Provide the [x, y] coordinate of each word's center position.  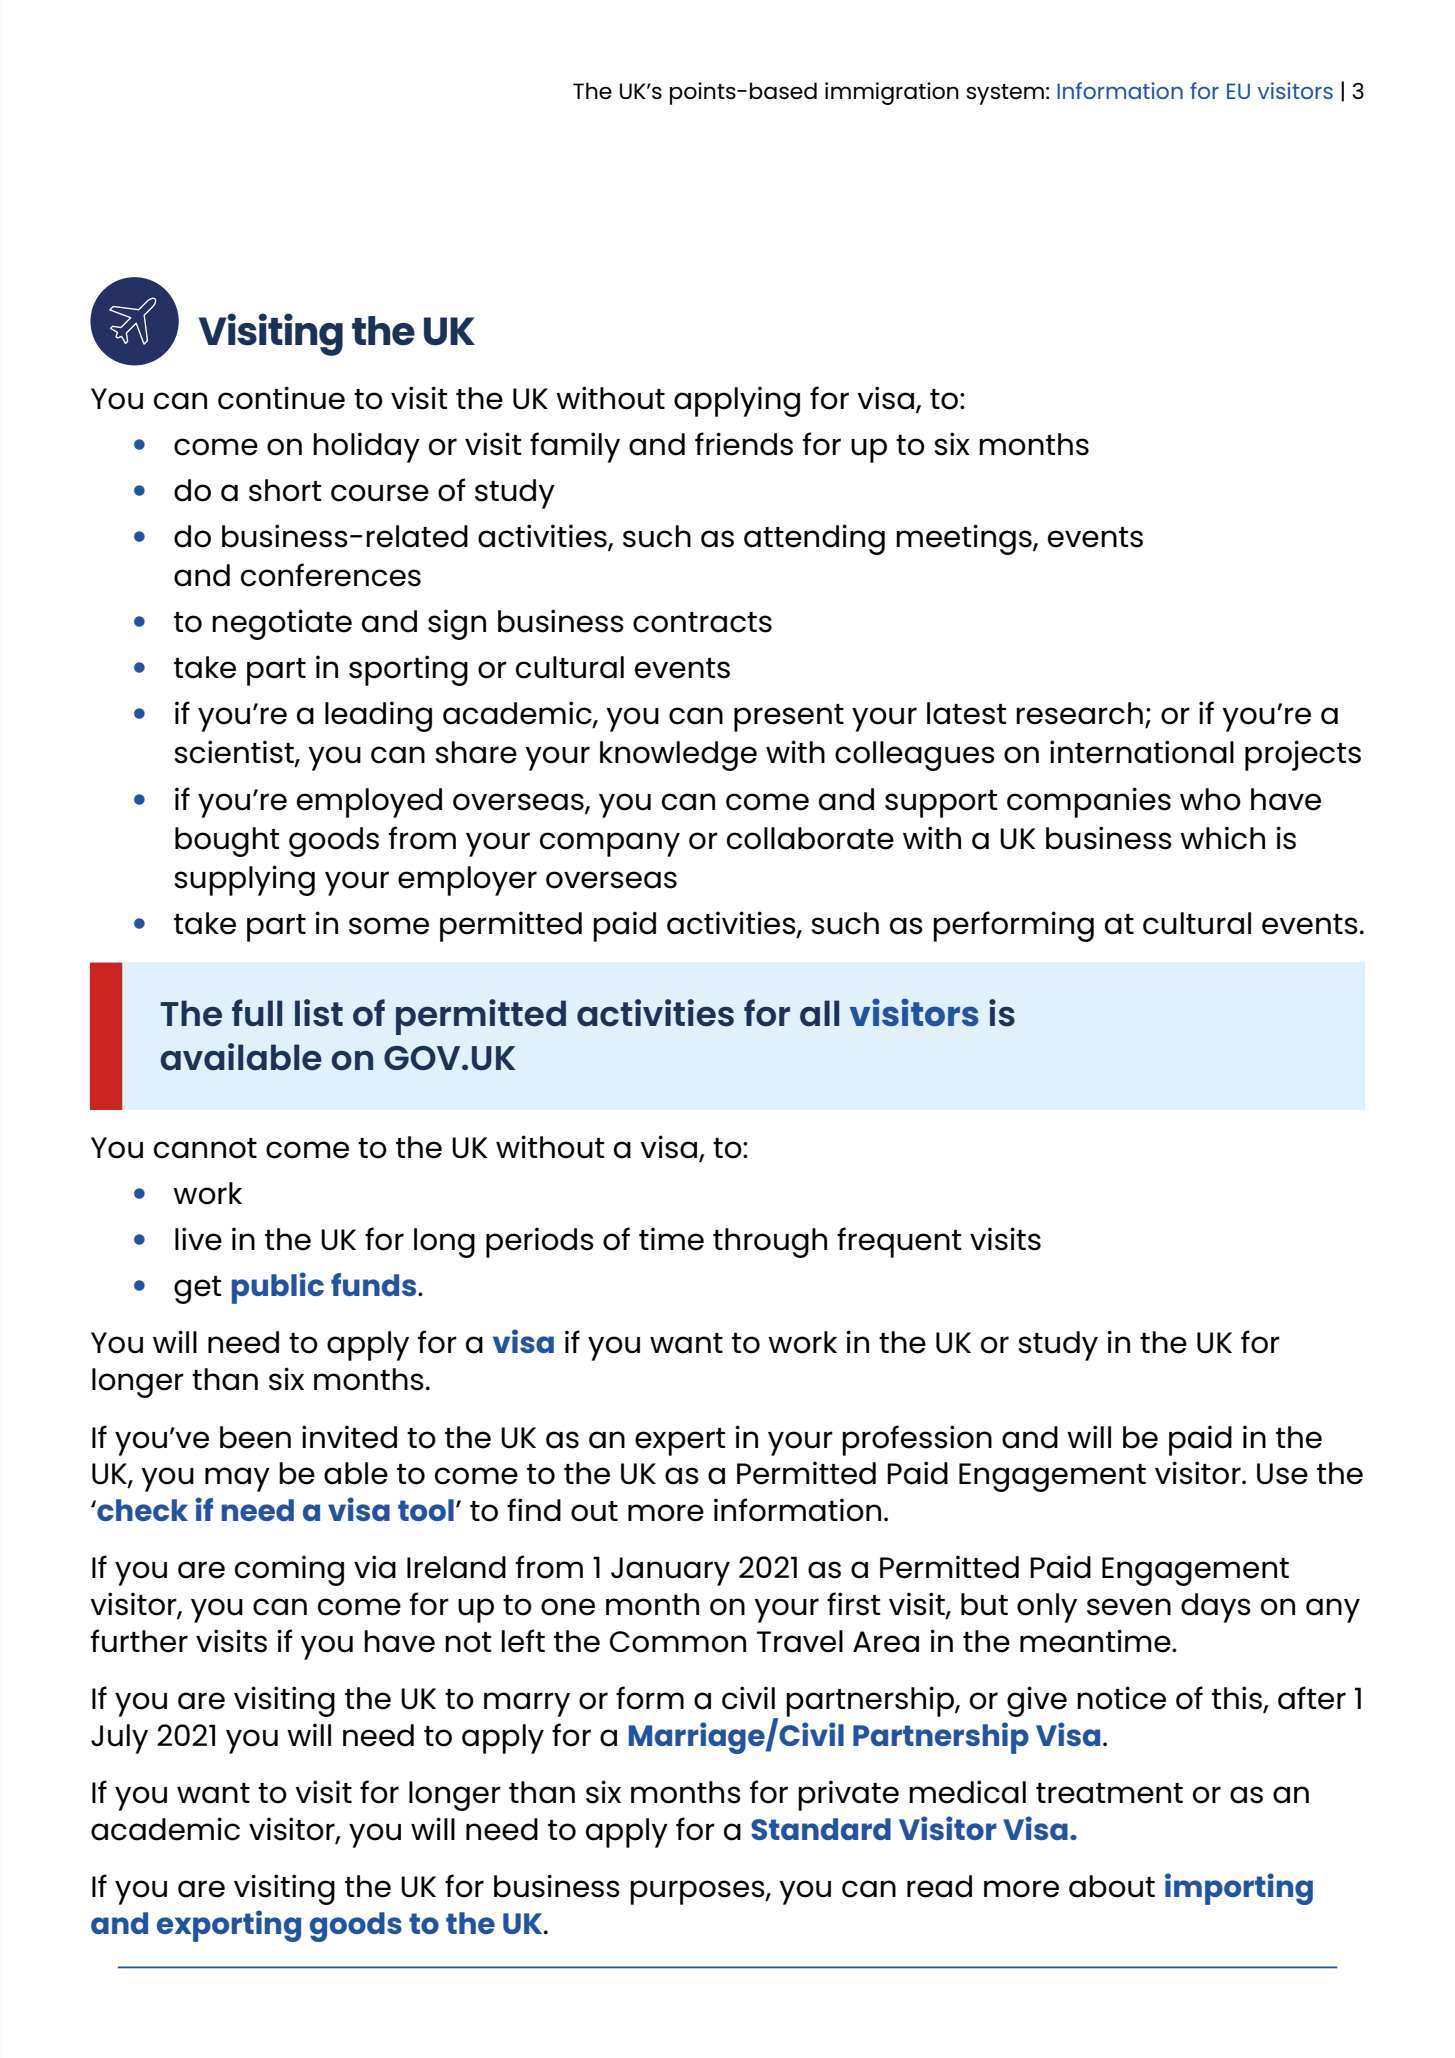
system [1005, 94]
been [255, 1437]
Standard [821, 1829]
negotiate [282, 624]
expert [680, 1442]
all [819, 1013]
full [257, 1012]
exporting [229, 1926]
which [1222, 838]
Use [1282, 1474]
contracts [702, 622]
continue [281, 398]
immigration [892, 93]
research [1079, 713]
